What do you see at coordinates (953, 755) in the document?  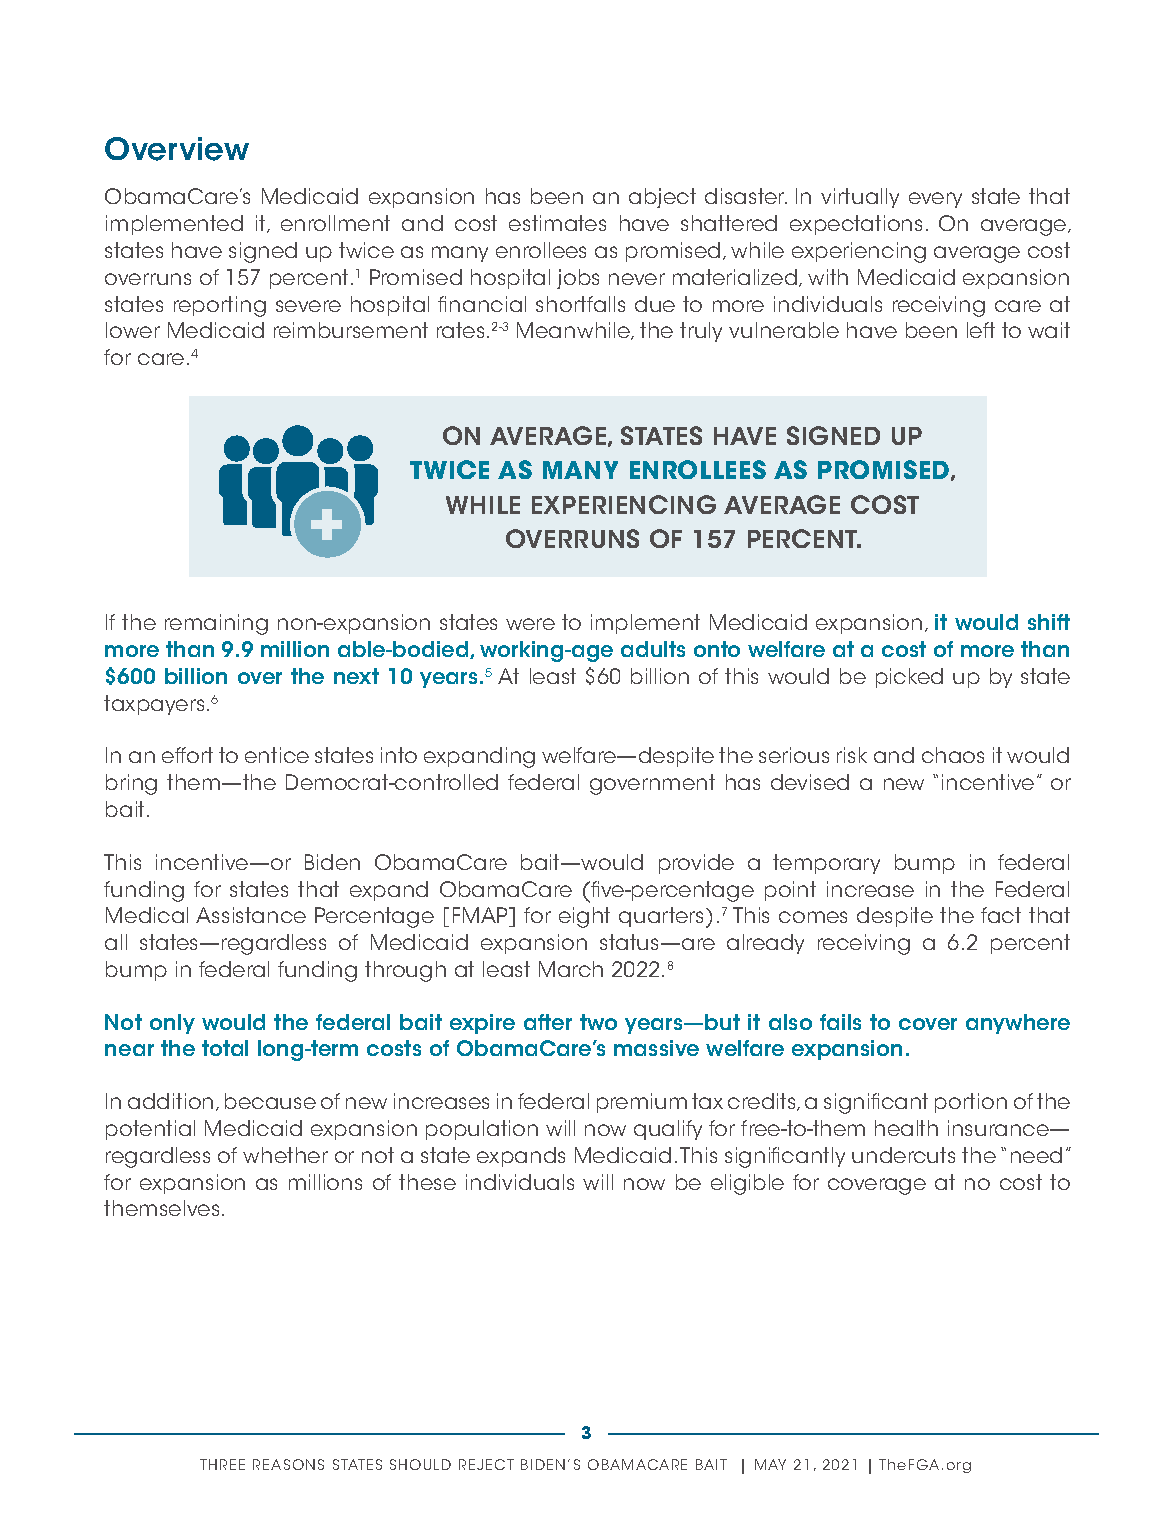 I see `chaos` at bounding box center [953, 755].
